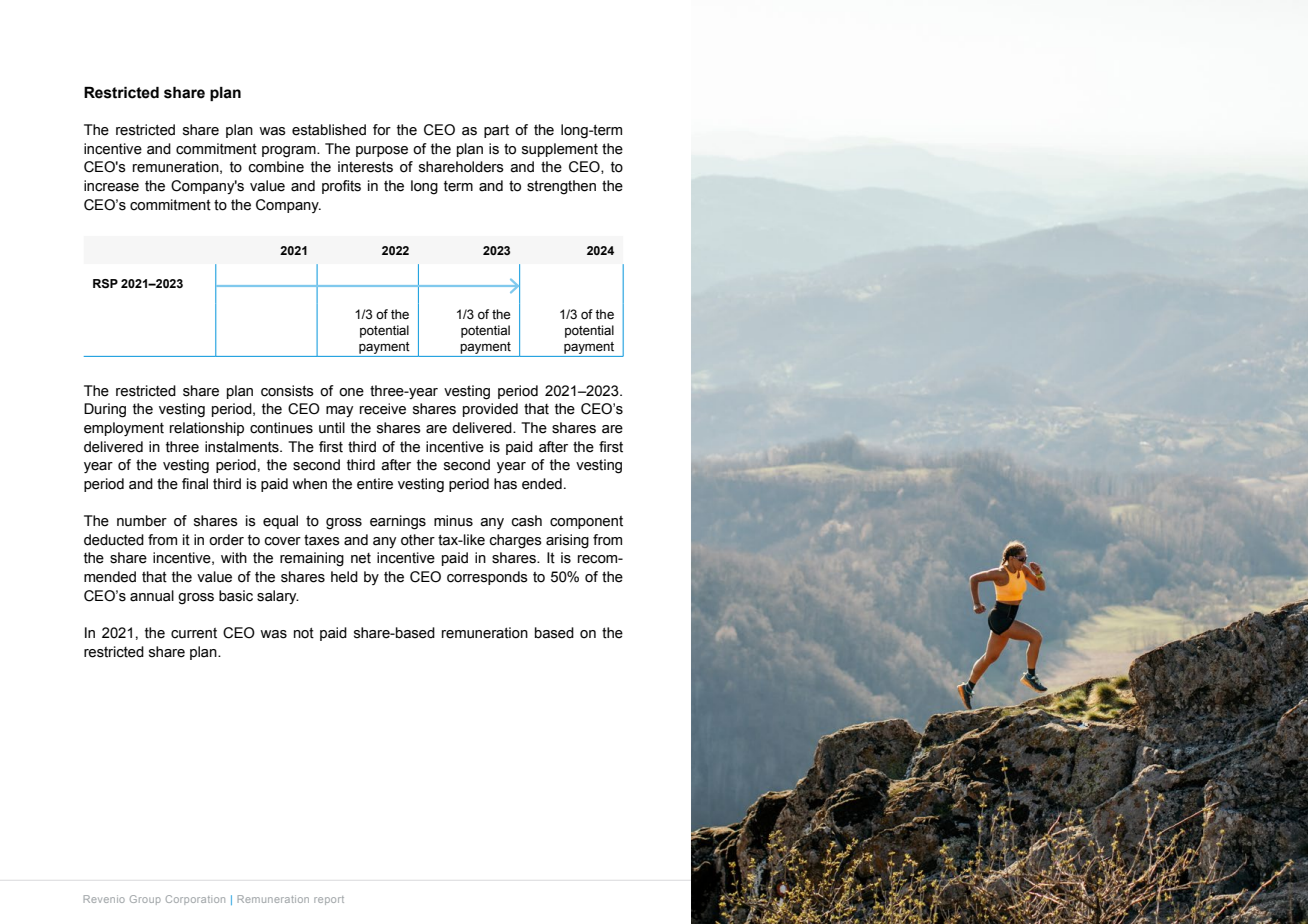  Describe the element at coordinates (287, 391) in the screenshot. I see `consists` at that location.
